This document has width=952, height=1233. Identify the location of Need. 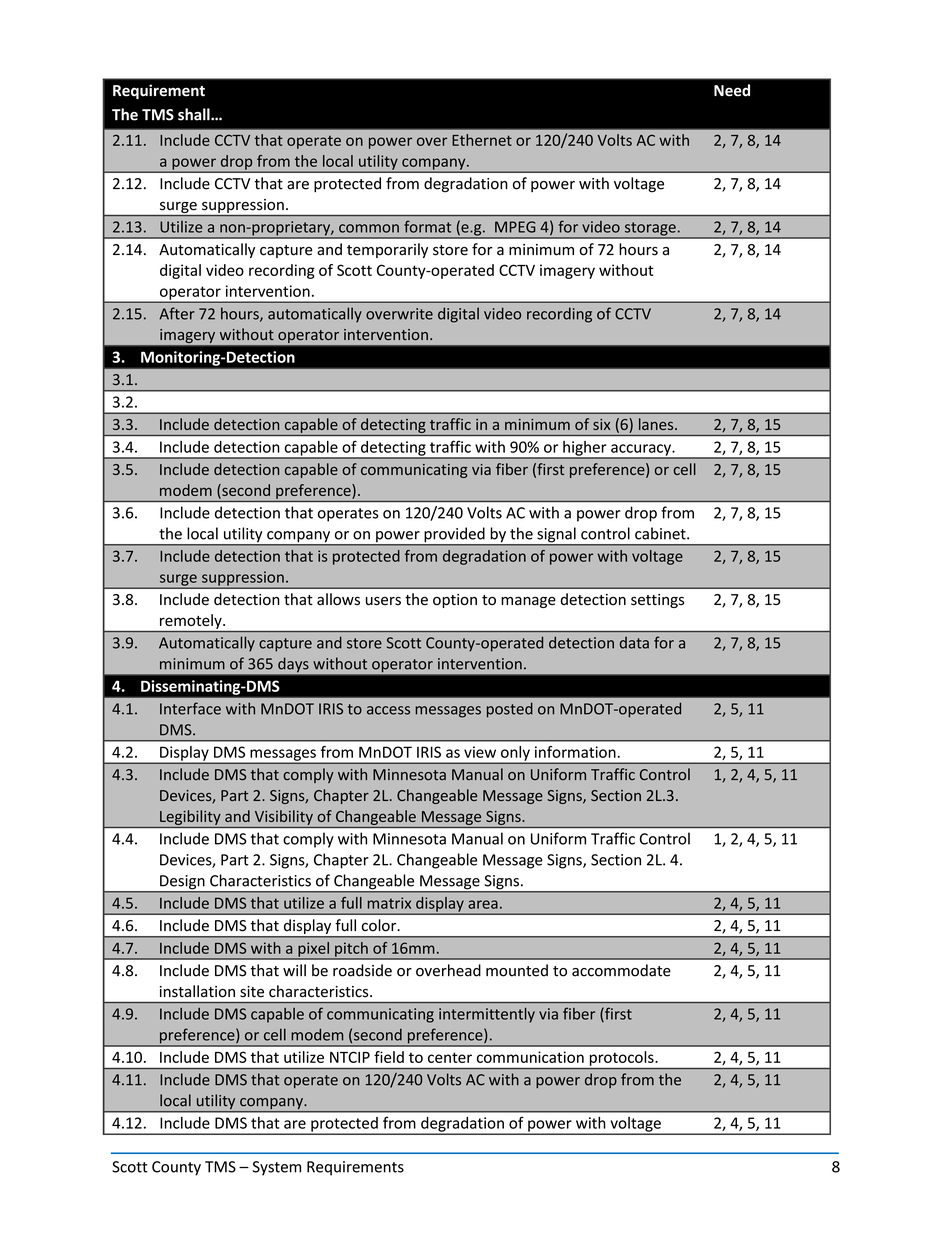
(732, 90).
